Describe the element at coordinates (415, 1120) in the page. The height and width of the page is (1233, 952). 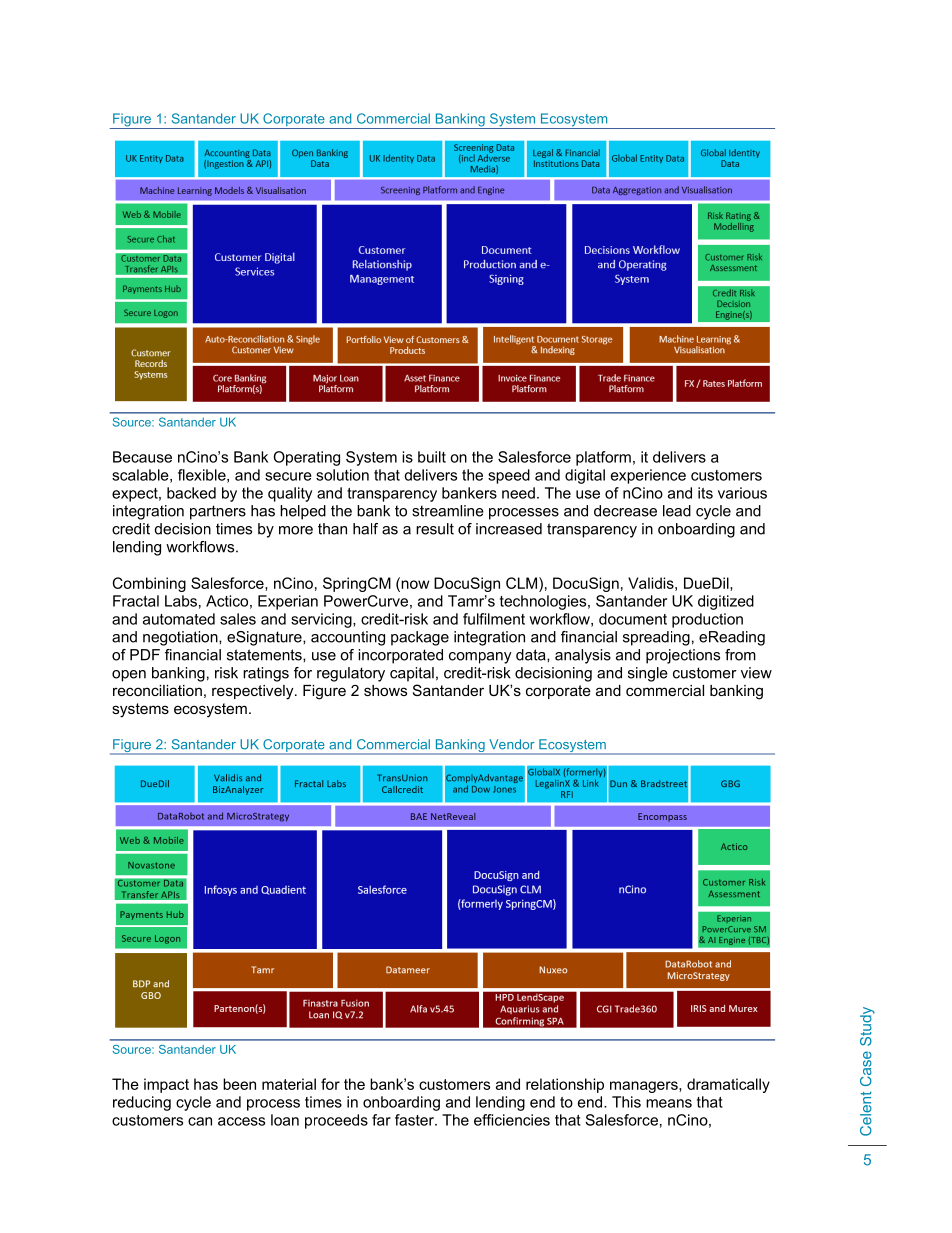
I see `faster` at that location.
